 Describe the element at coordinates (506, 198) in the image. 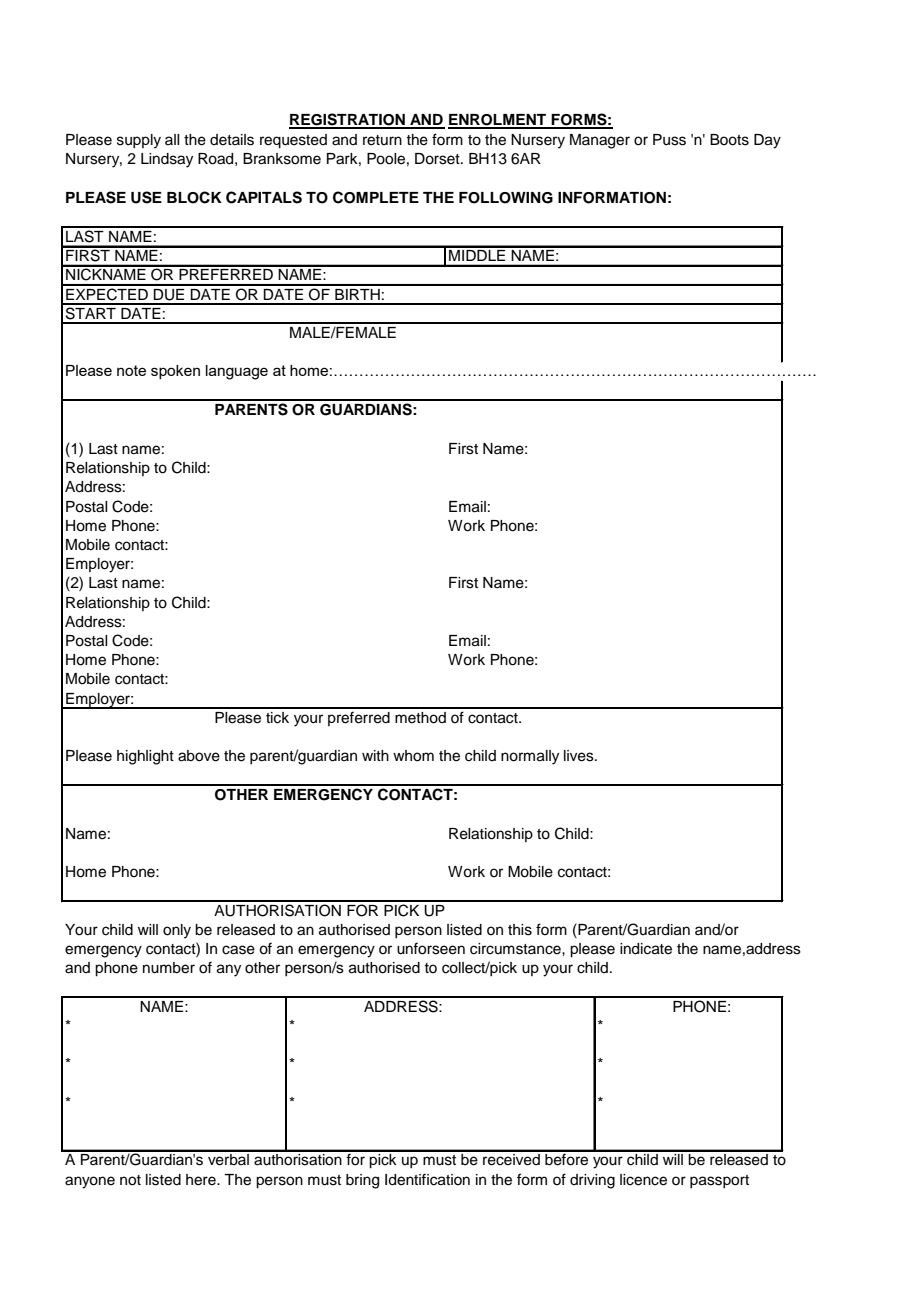

I see `FOLLOWING` at that location.
